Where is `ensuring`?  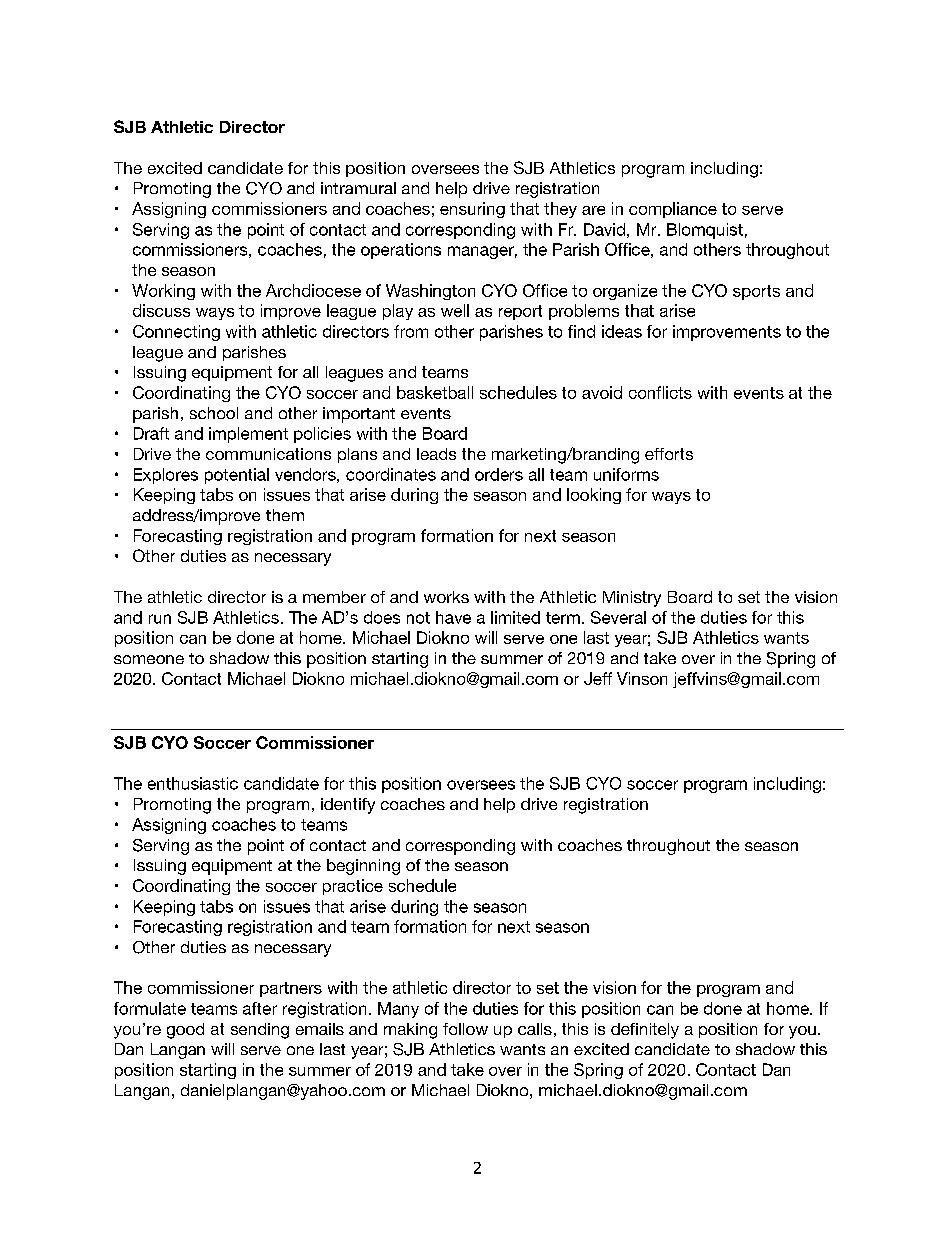
ensuring is located at coordinates (472, 210).
